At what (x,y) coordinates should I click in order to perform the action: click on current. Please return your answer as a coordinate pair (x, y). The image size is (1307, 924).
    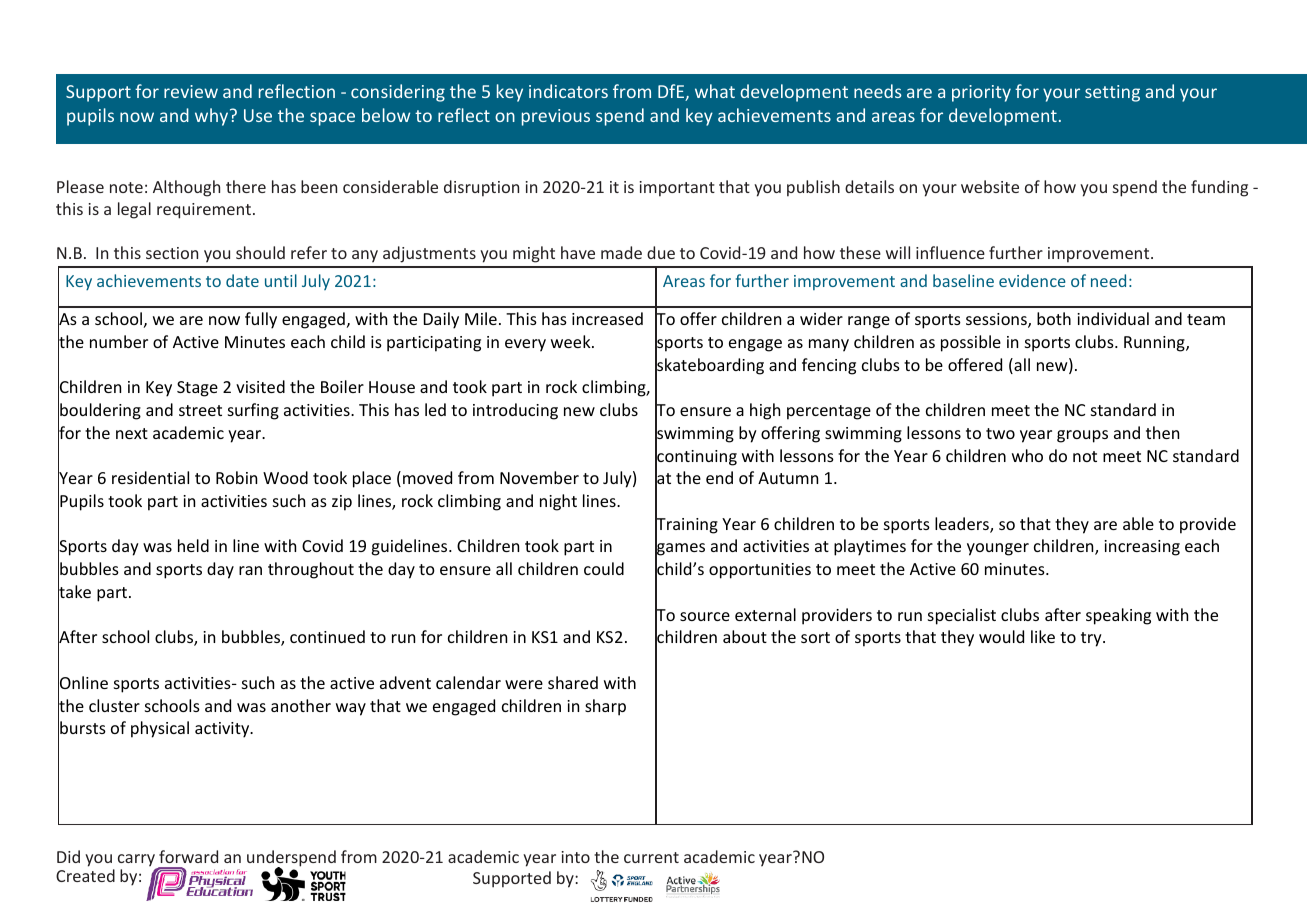
    Looking at the image, I should click on (651, 857).
